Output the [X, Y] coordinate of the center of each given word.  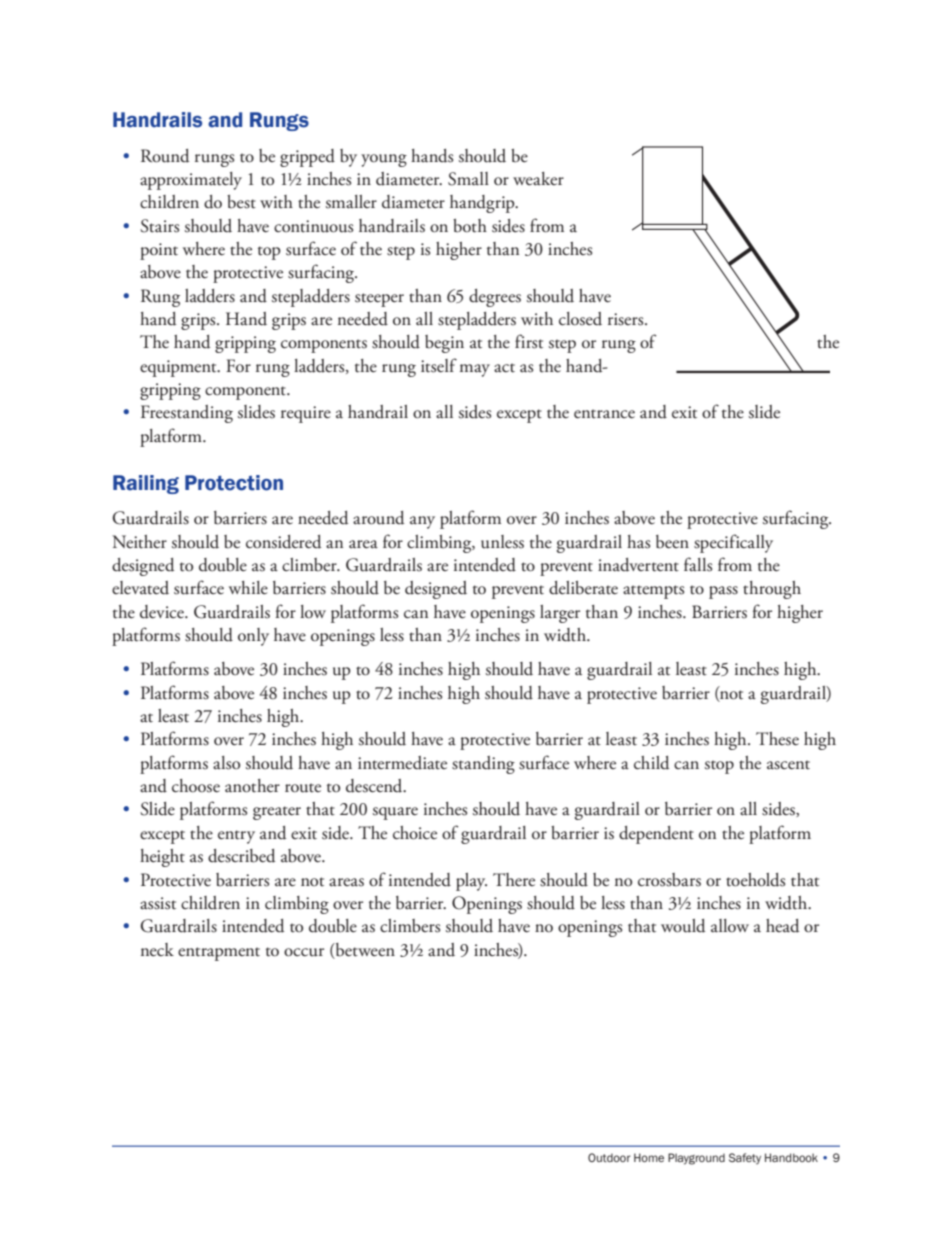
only [253, 637]
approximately [191, 181]
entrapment [219, 954]
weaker [538, 179]
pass [723, 592]
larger [560, 614]
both [470, 226]
